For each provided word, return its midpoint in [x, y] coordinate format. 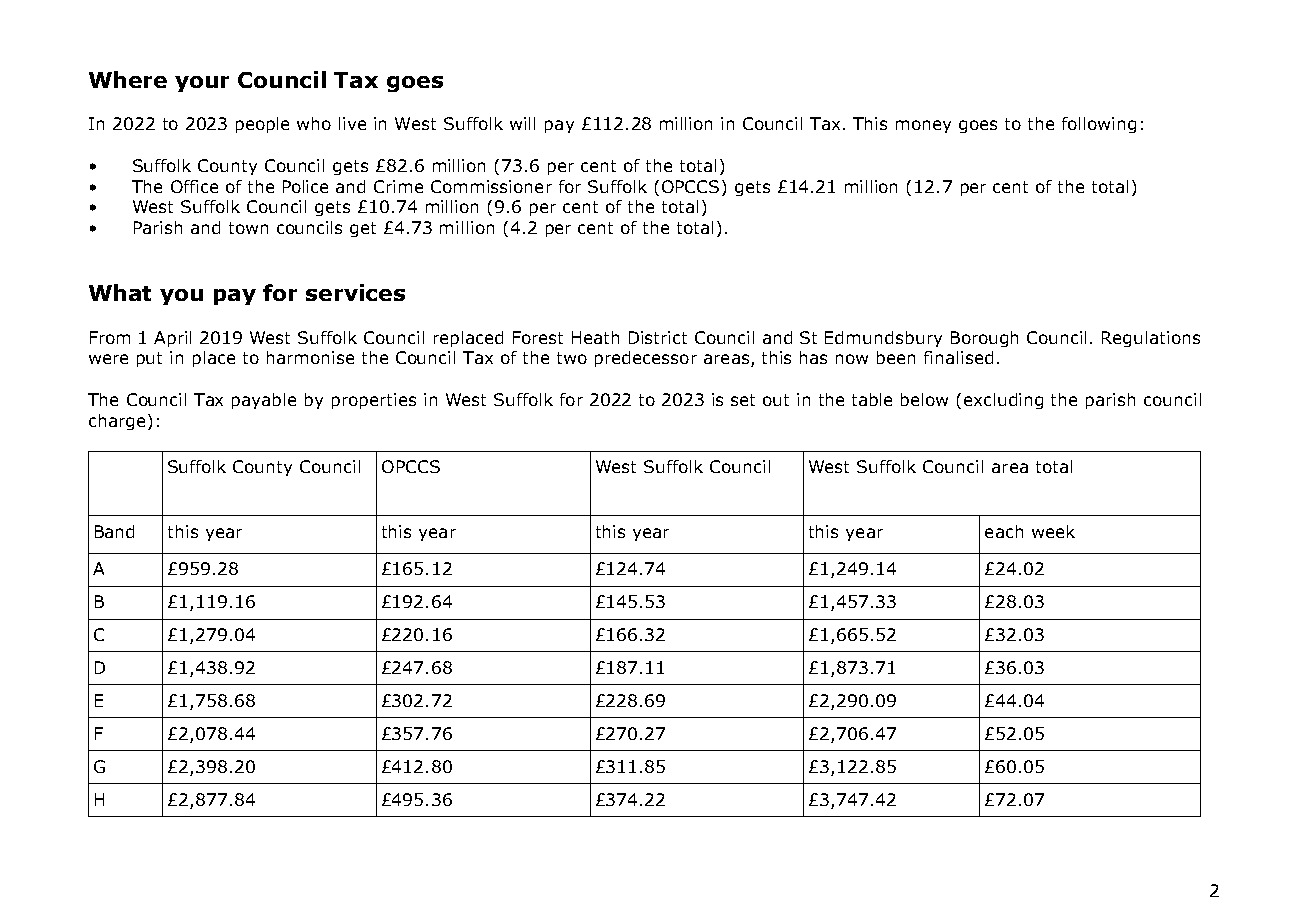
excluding [1003, 401]
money [923, 126]
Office [194, 186]
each [1004, 531]
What [120, 292]
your [202, 84]
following [1099, 125]
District [658, 337]
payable [264, 401]
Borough [984, 339]
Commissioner [491, 186]
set [743, 400]
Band [114, 531]
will [522, 123]
